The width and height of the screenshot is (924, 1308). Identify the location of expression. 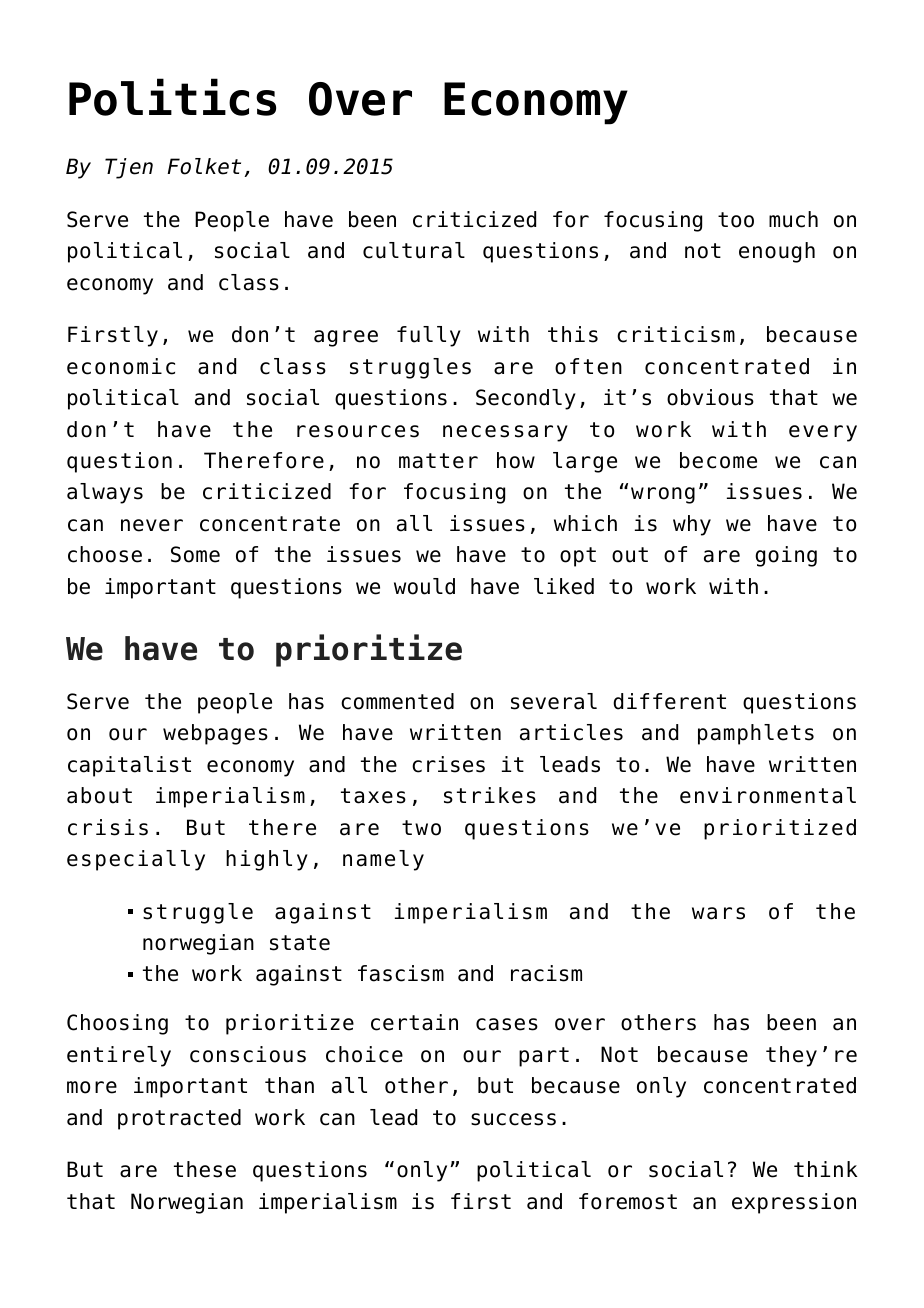
(794, 1203).
